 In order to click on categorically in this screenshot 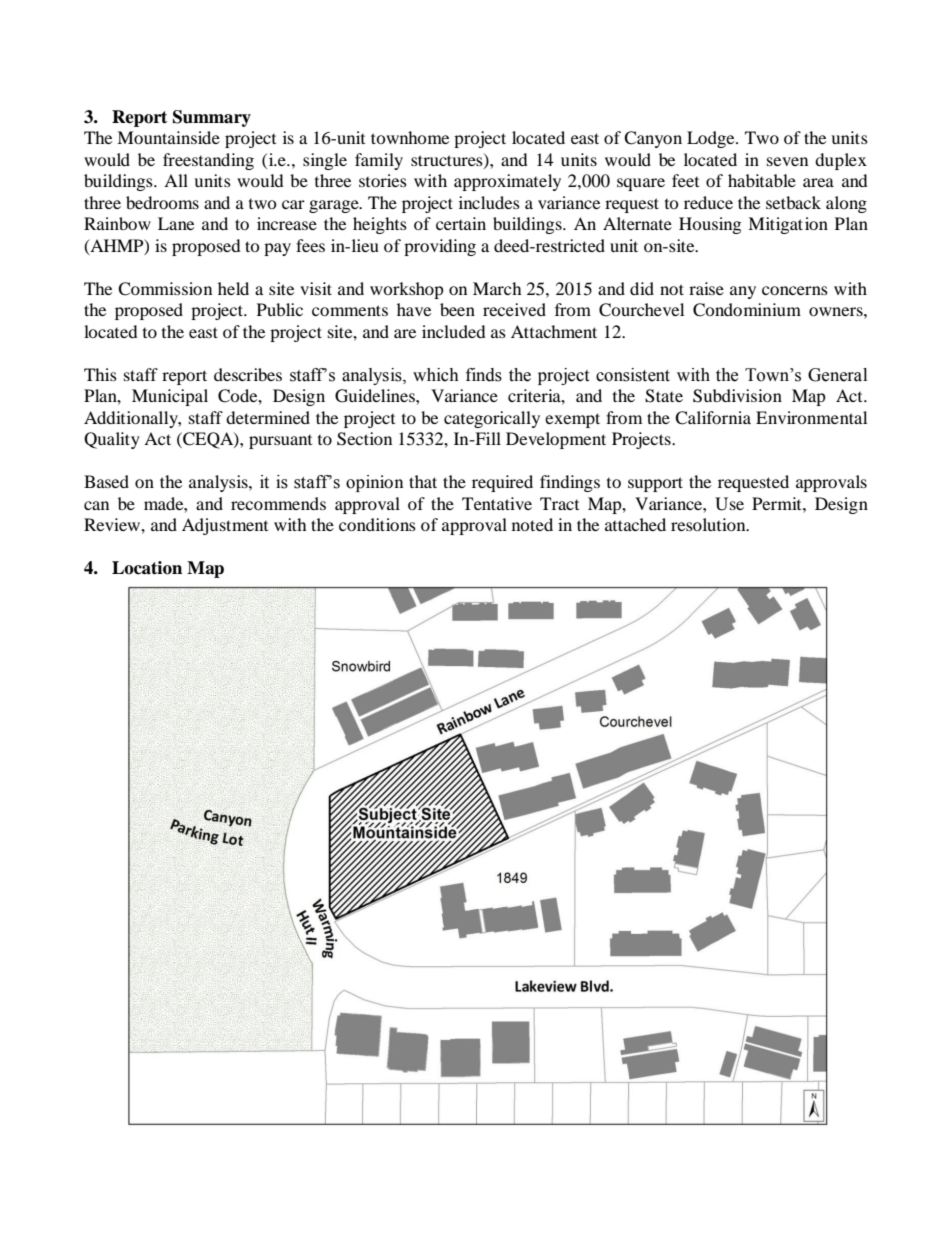, I will do `click(492, 419)`.
